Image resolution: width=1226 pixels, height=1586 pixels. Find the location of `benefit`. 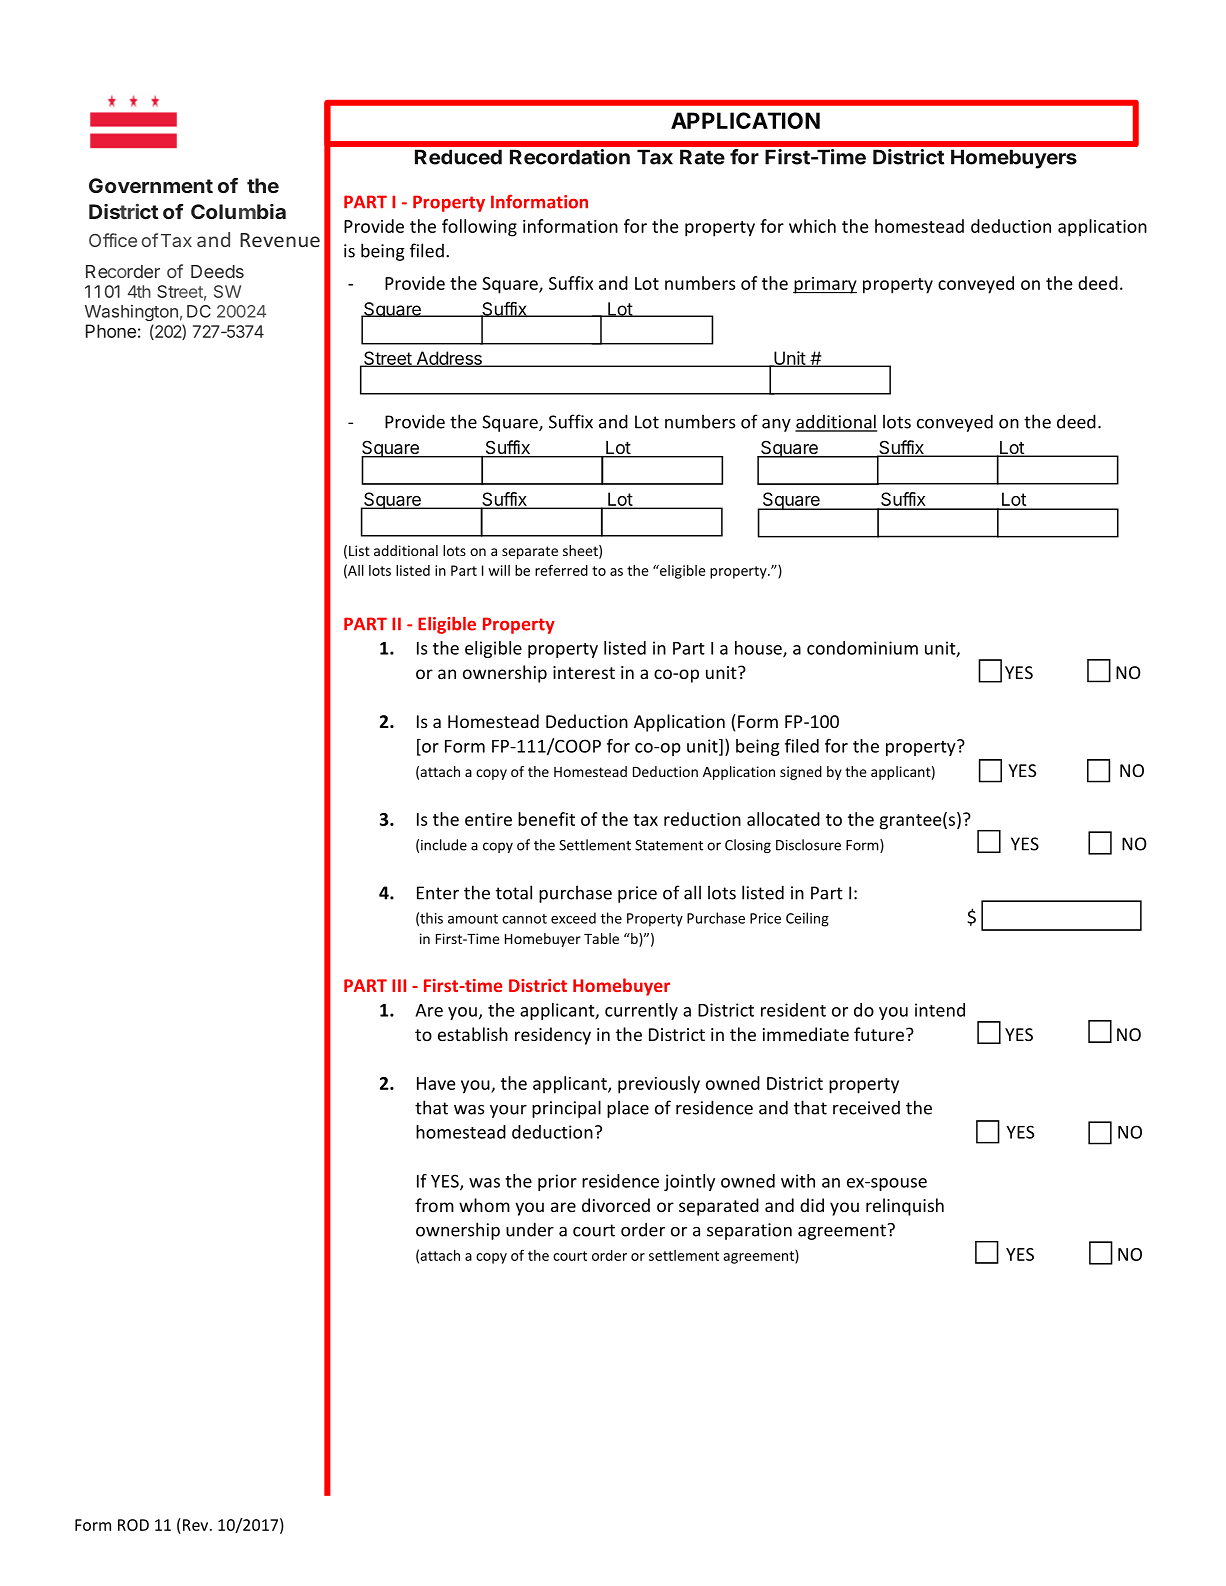

benefit is located at coordinates (546, 819).
